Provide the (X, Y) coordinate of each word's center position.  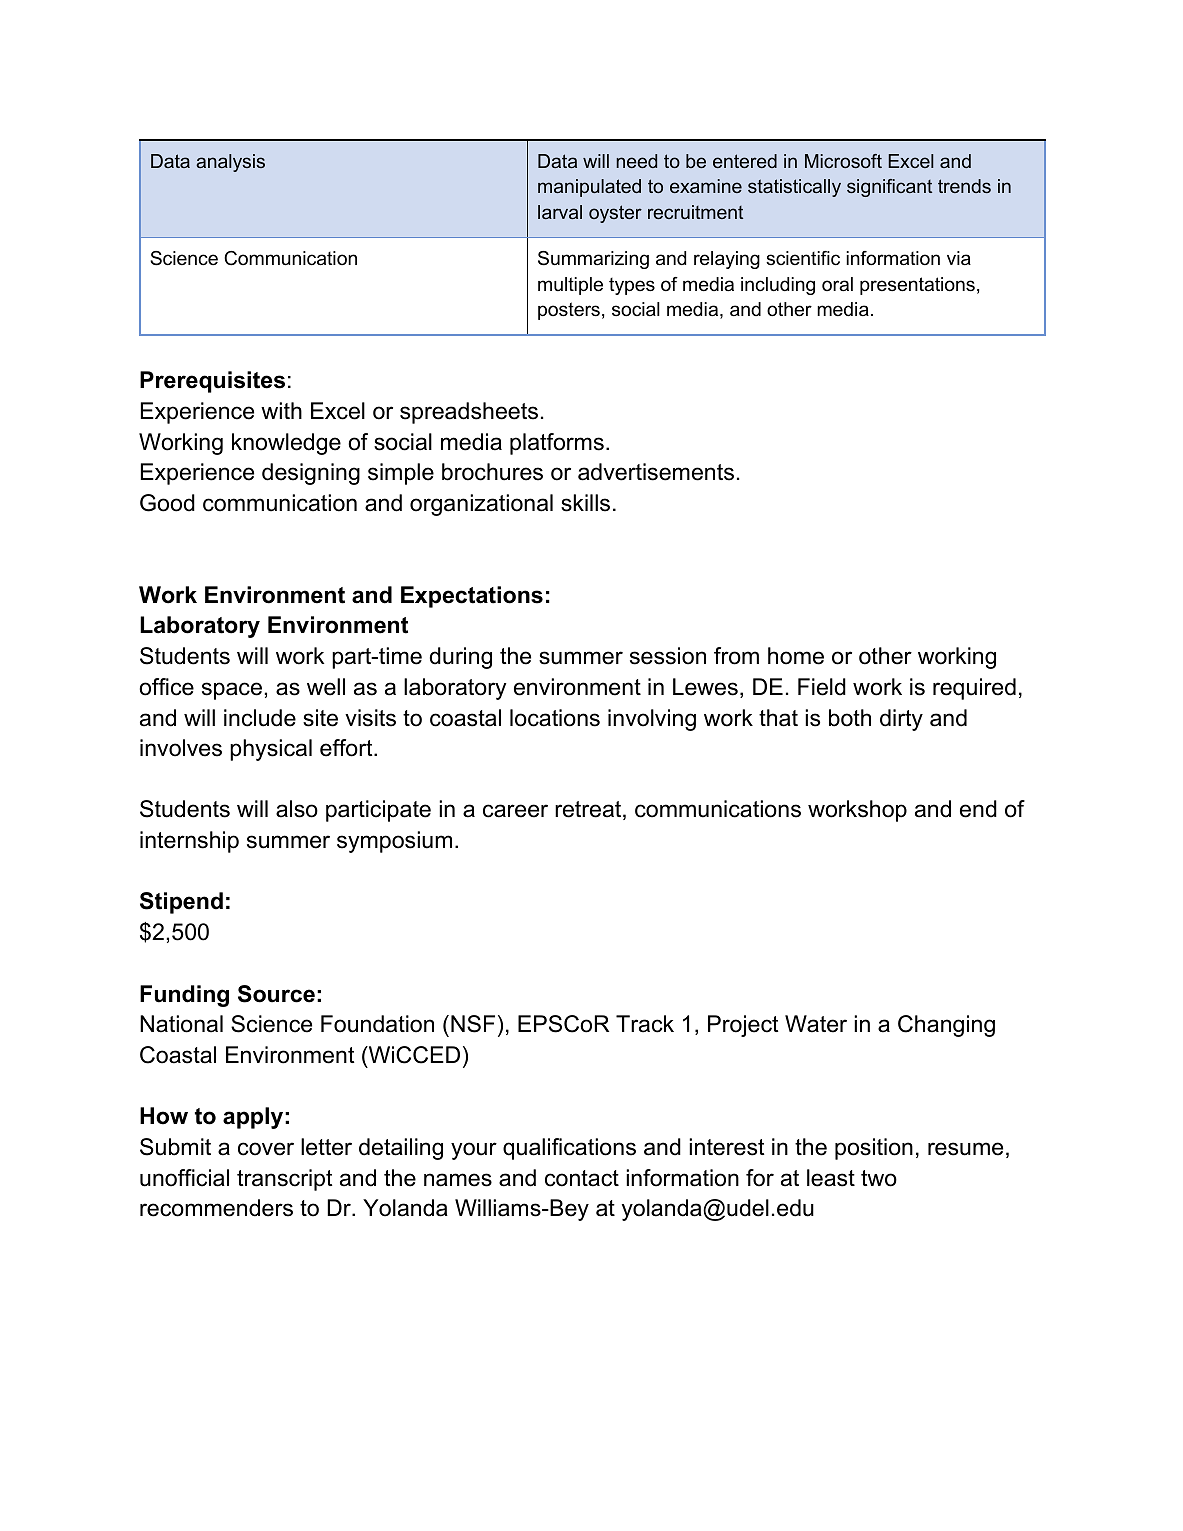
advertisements (656, 472)
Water (816, 1024)
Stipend (181, 903)
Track (645, 1024)
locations (555, 718)
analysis (230, 163)
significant (889, 188)
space (232, 691)
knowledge (286, 444)
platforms (557, 444)
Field (822, 687)
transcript (284, 1180)
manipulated (589, 188)
